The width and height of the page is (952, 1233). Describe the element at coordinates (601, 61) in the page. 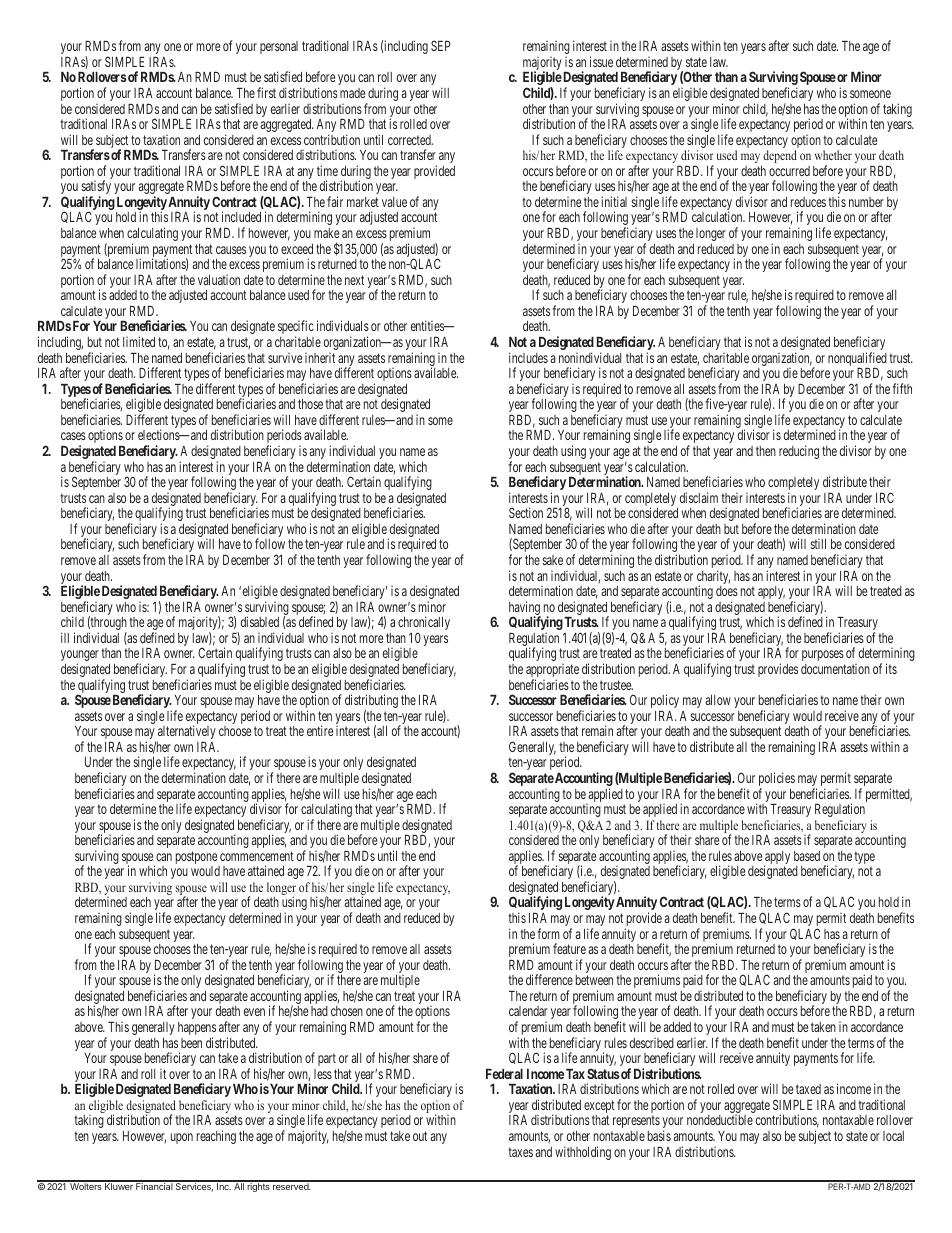

I see `issue` at that location.
